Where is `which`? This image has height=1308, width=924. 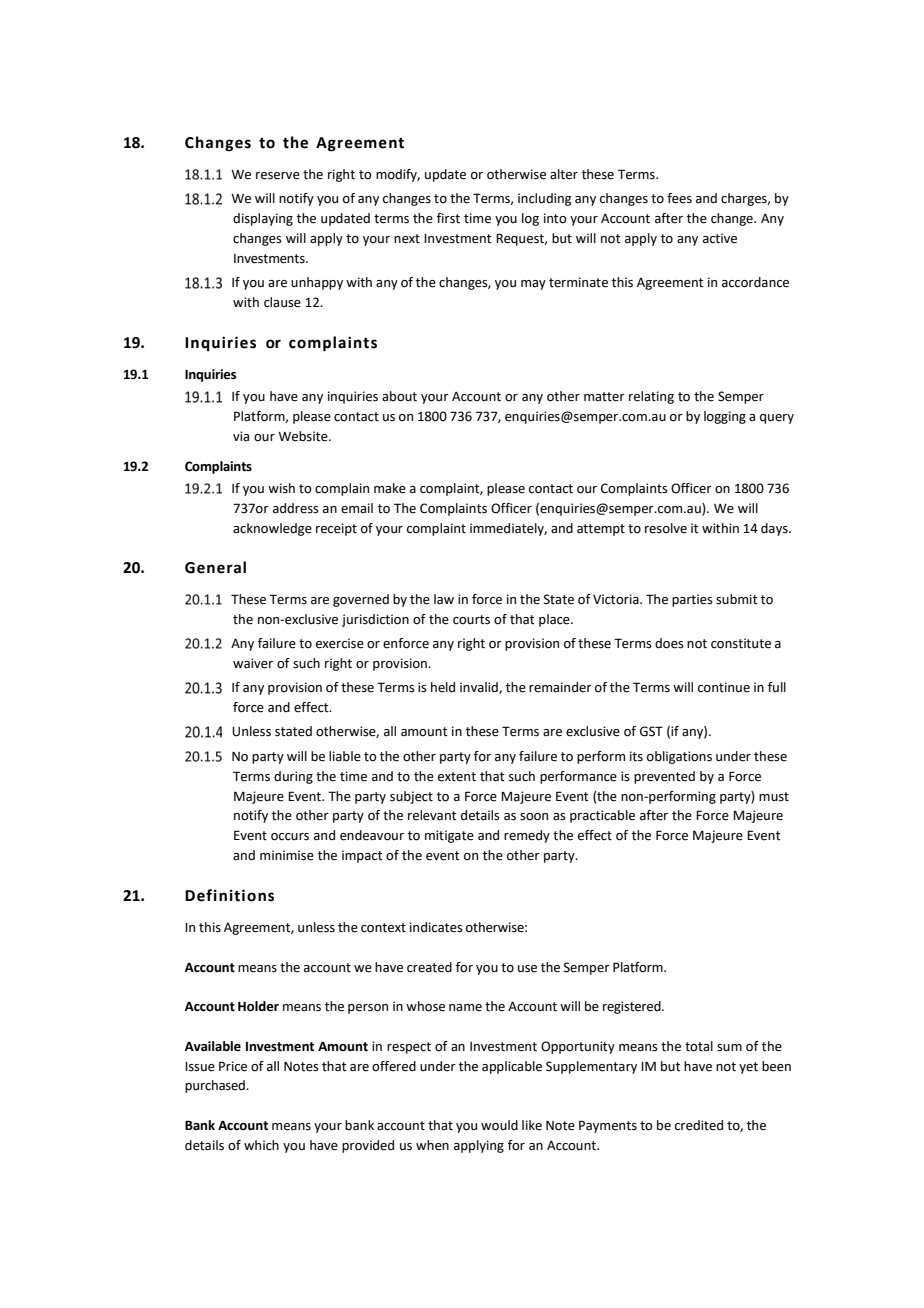 which is located at coordinates (261, 1145).
